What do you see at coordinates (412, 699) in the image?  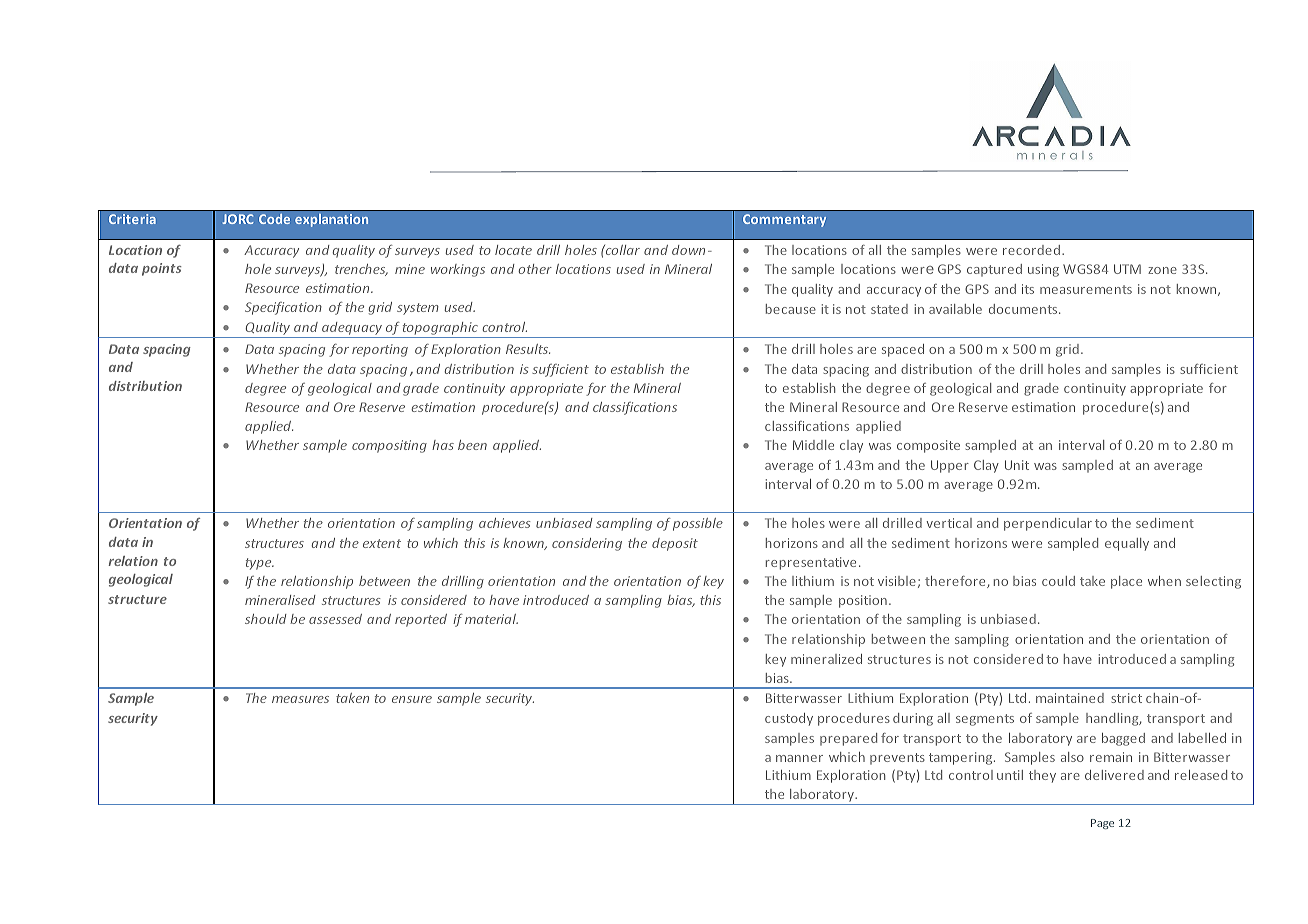 I see `ensure` at bounding box center [412, 699].
